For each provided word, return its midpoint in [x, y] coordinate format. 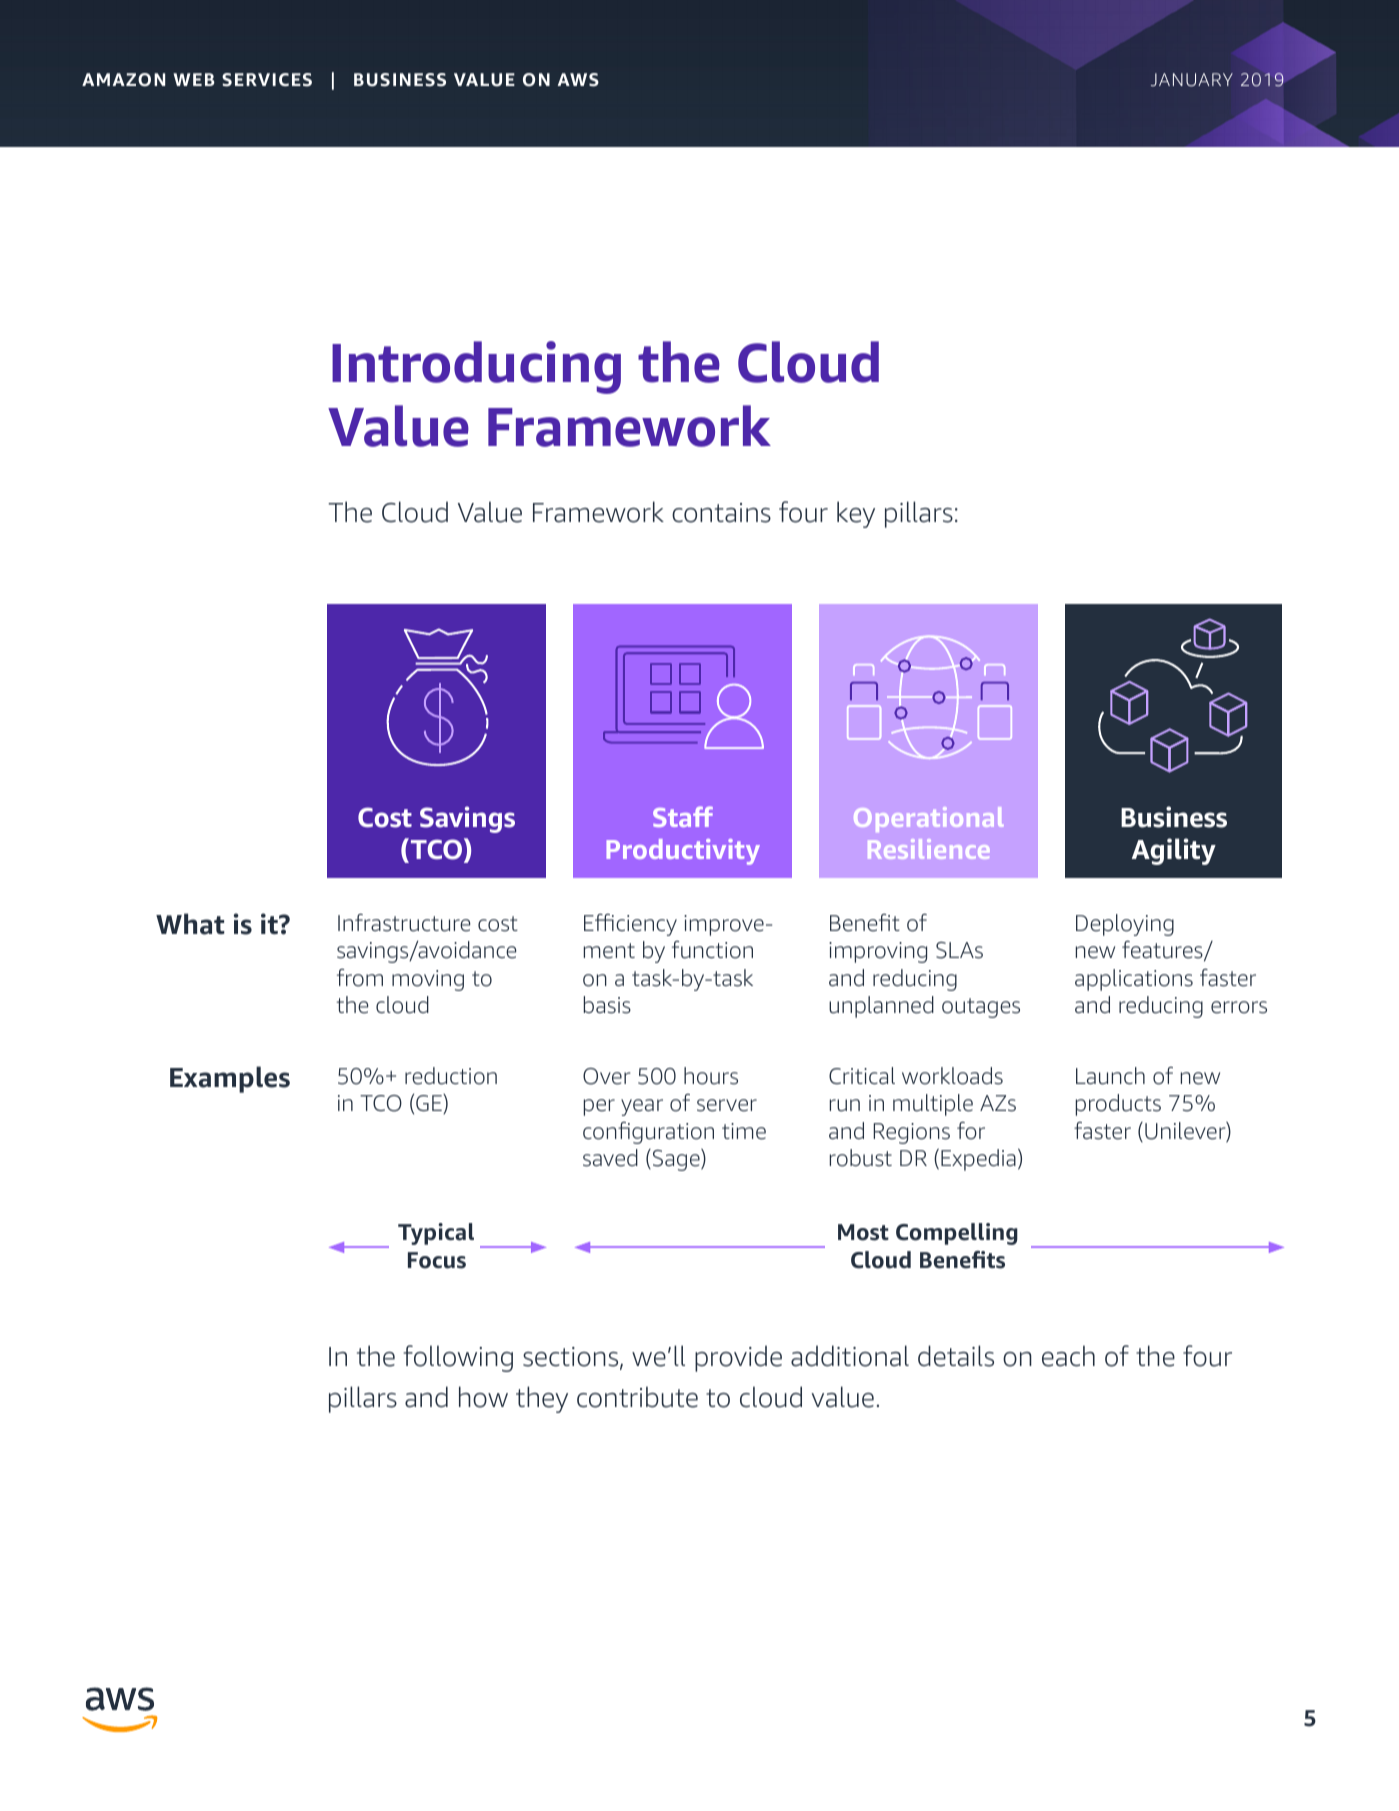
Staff [683, 816]
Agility [1174, 851]
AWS [578, 80]
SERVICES [267, 80]
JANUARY [1192, 80]
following [458, 1358]
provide [738, 1358]
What [190, 924]
